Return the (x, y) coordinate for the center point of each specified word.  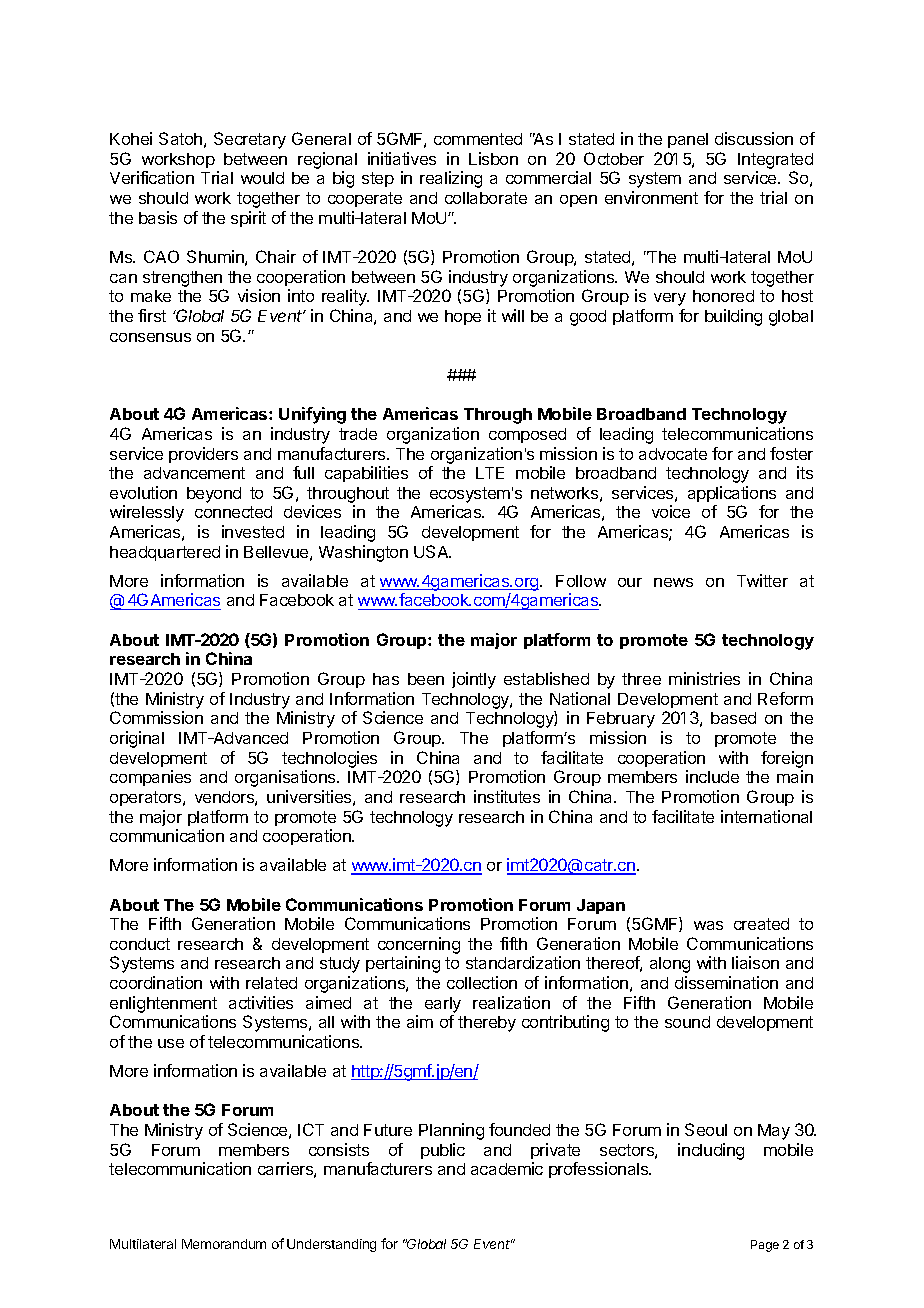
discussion (754, 138)
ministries (704, 678)
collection (482, 982)
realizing (451, 179)
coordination (156, 982)
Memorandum (224, 1244)
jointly (474, 680)
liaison (755, 962)
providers (203, 455)
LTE (490, 473)
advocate (673, 454)
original (137, 739)
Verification (152, 177)
